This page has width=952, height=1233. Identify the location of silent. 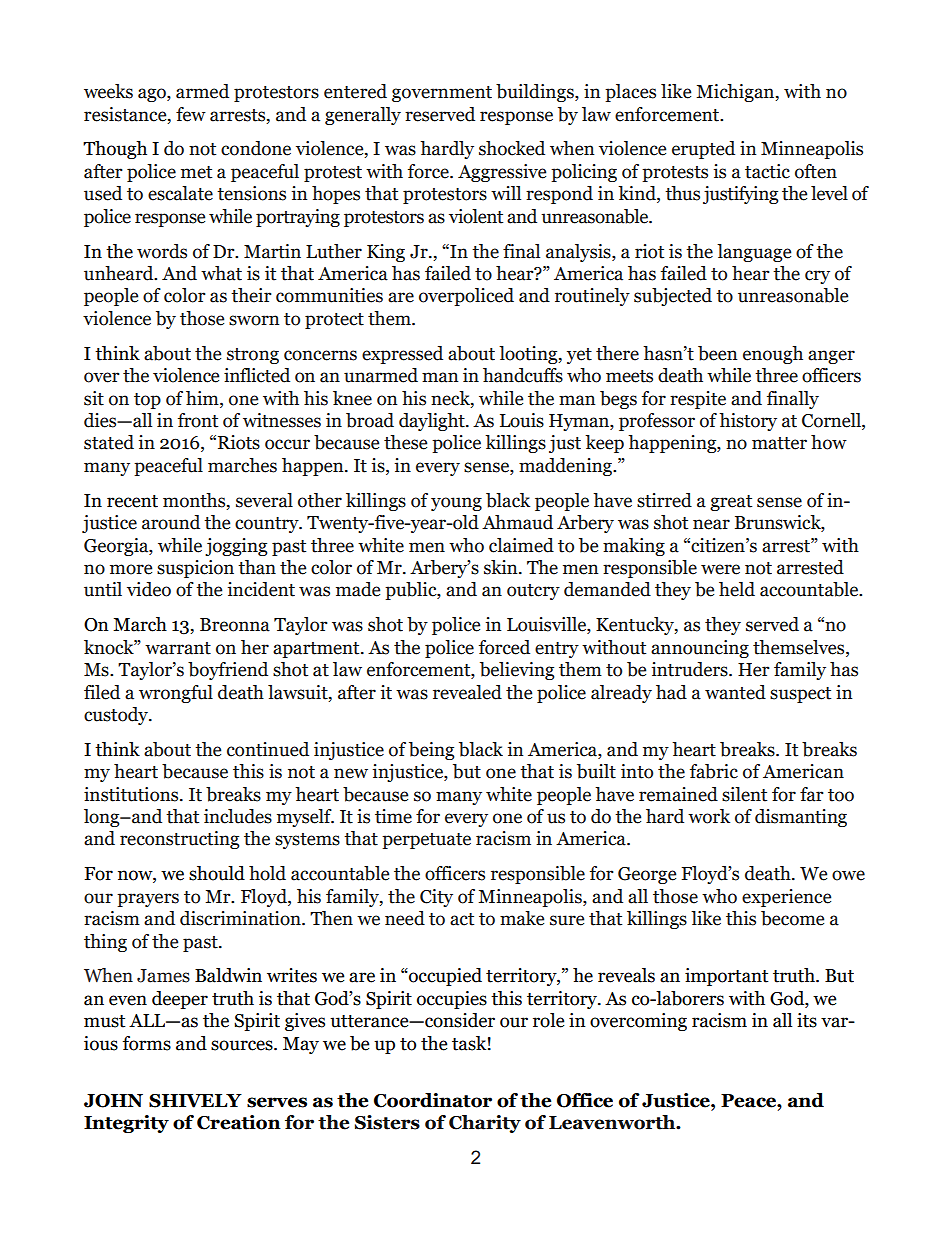
(744, 794).
